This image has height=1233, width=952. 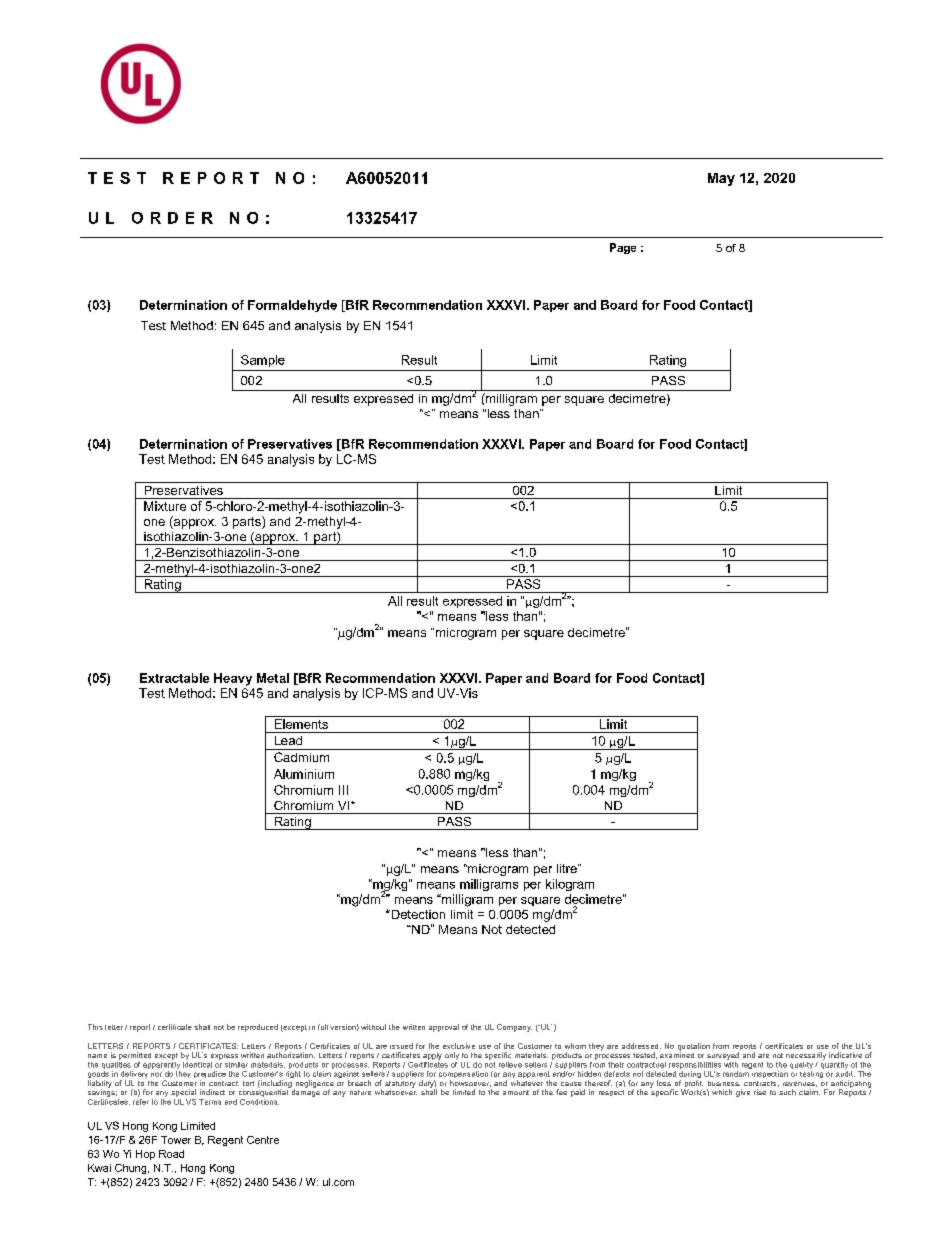 What do you see at coordinates (623, 248) in the image?
I see `Page` at bounding box center [623, 248].
